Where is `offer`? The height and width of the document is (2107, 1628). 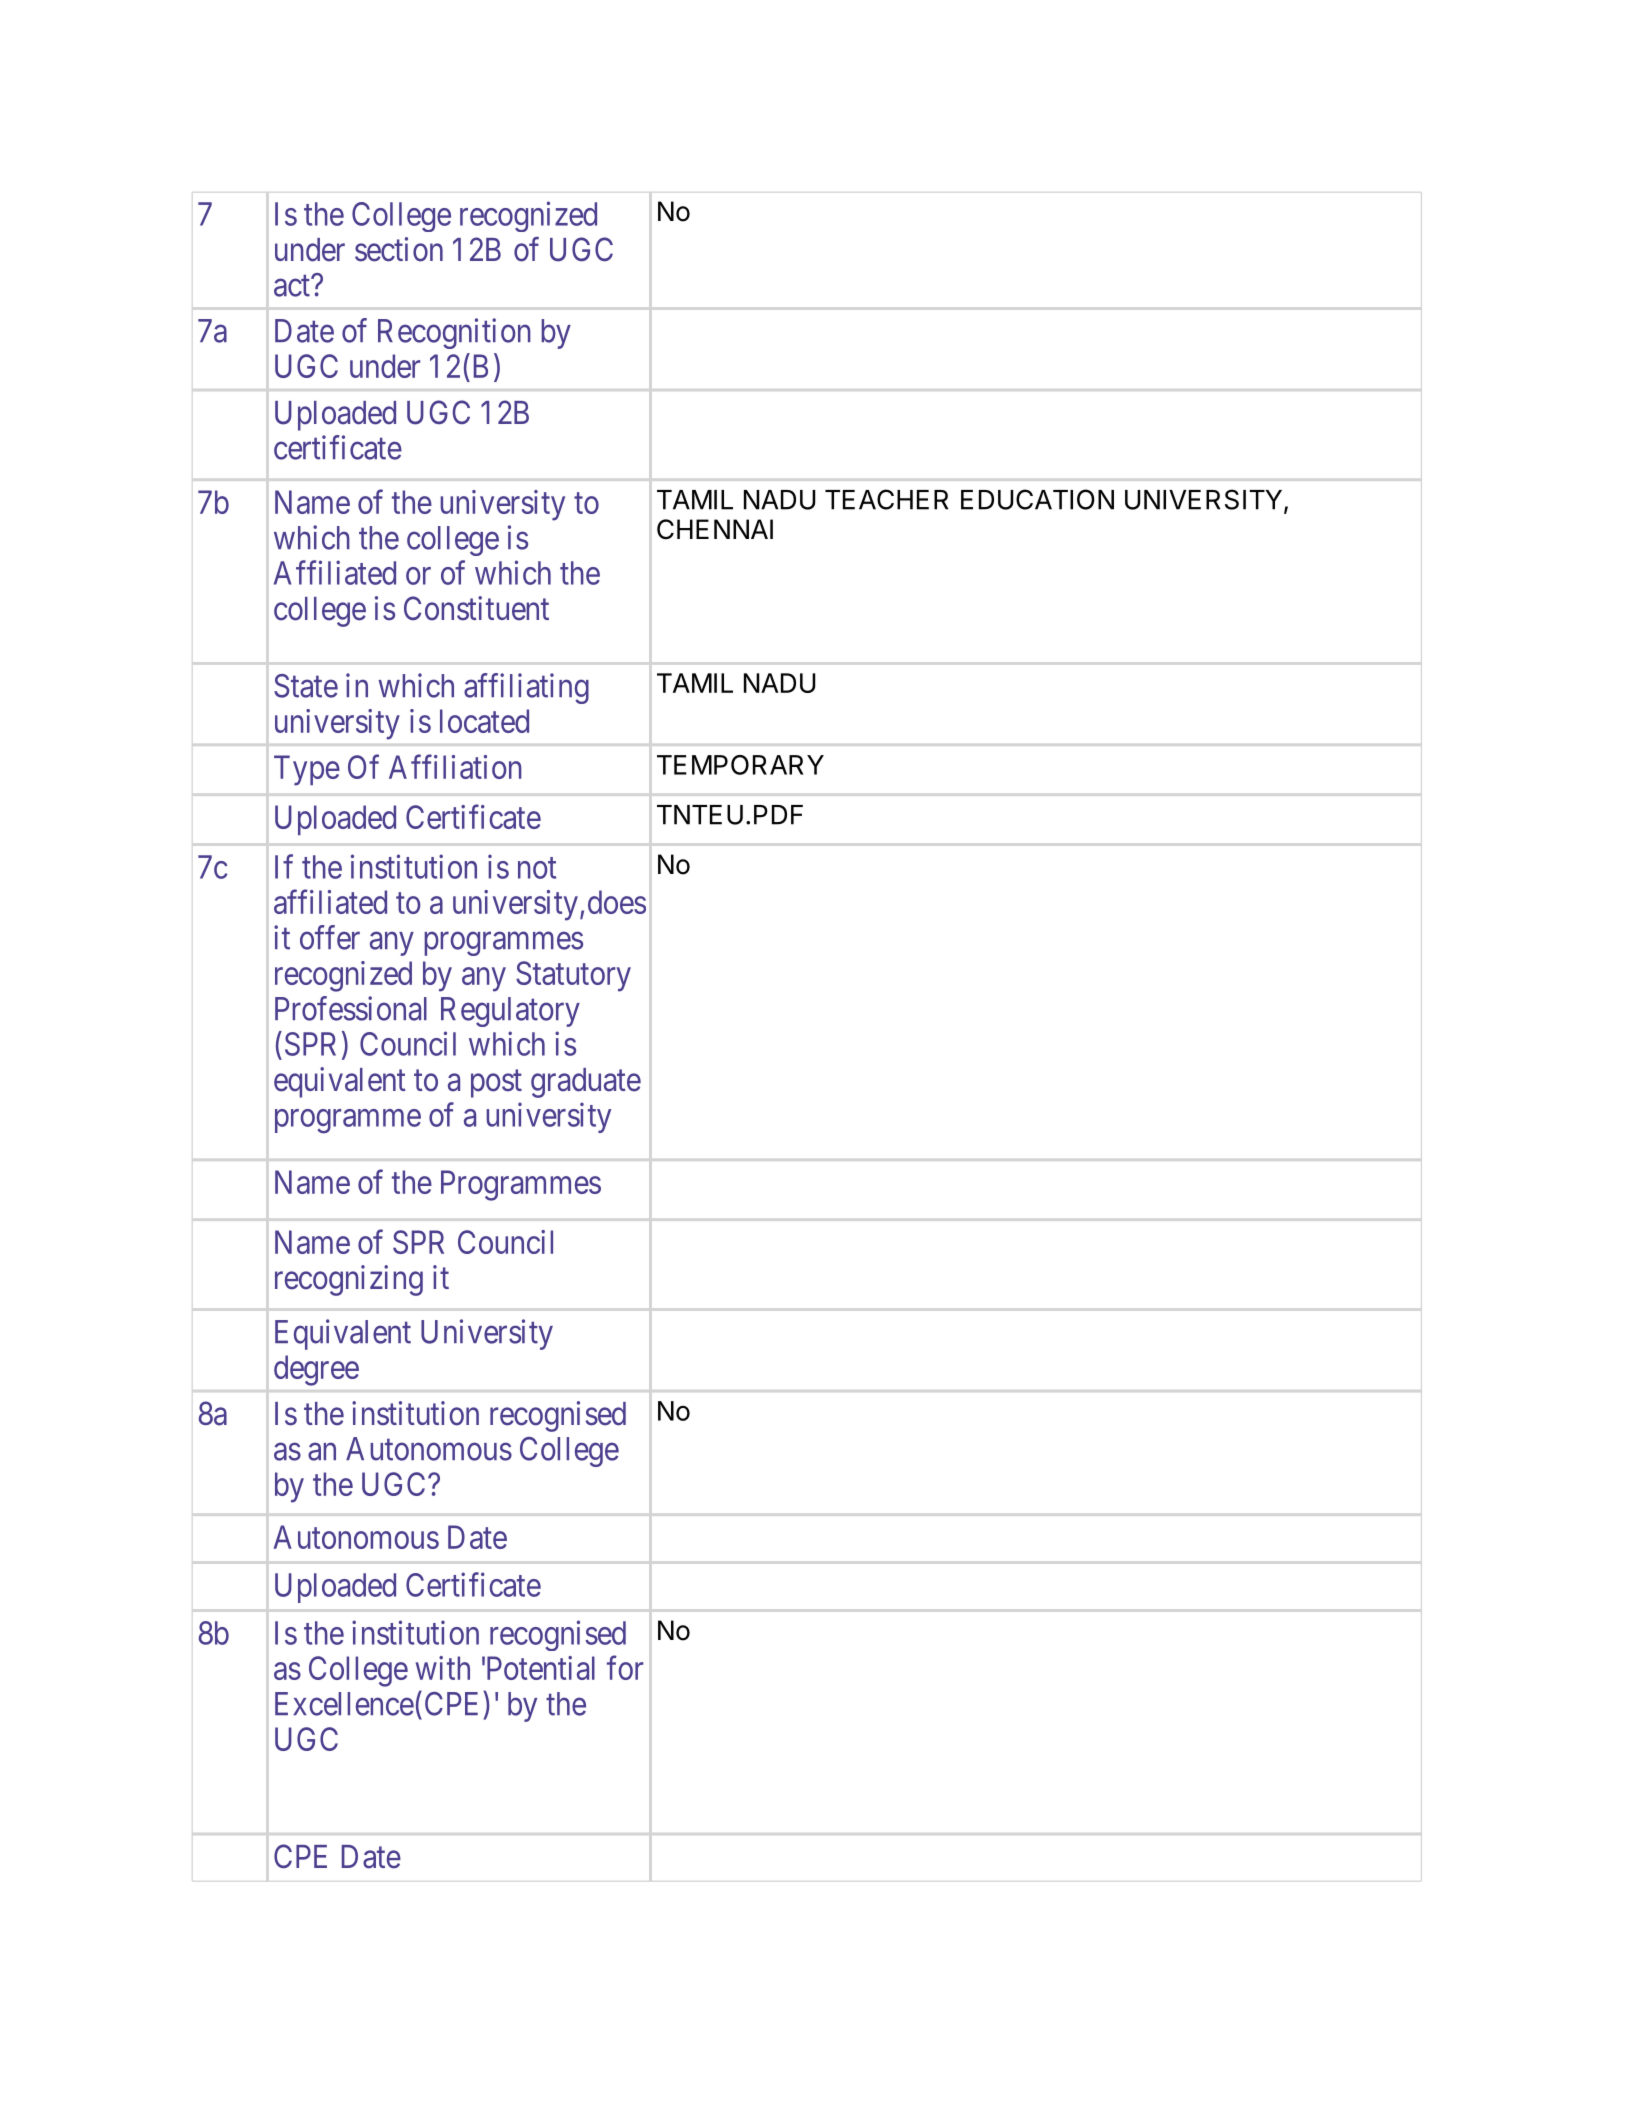
offer is located at coordinates (330, 937).
